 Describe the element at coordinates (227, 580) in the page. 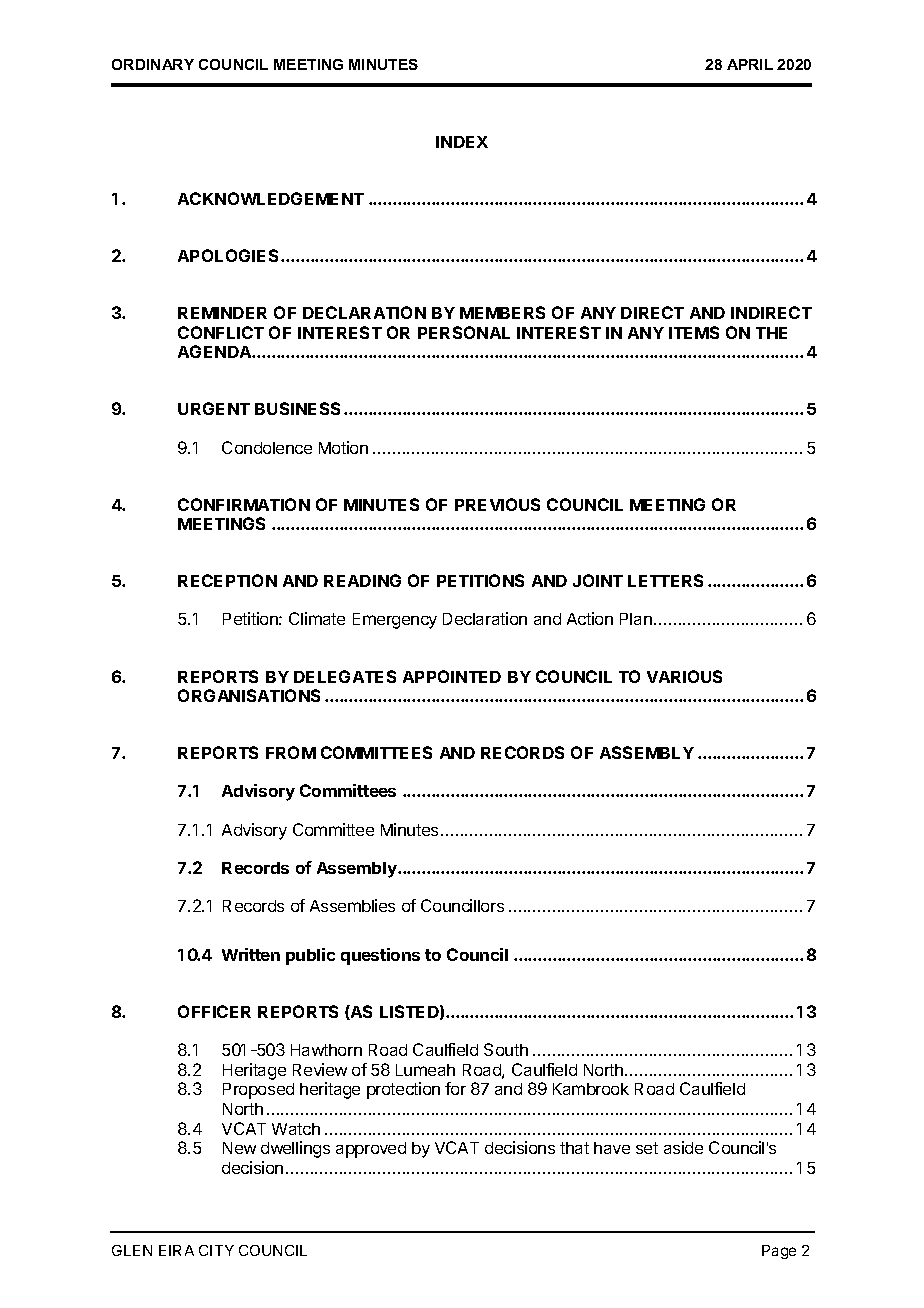

I see `RECEPTION` at that location.
